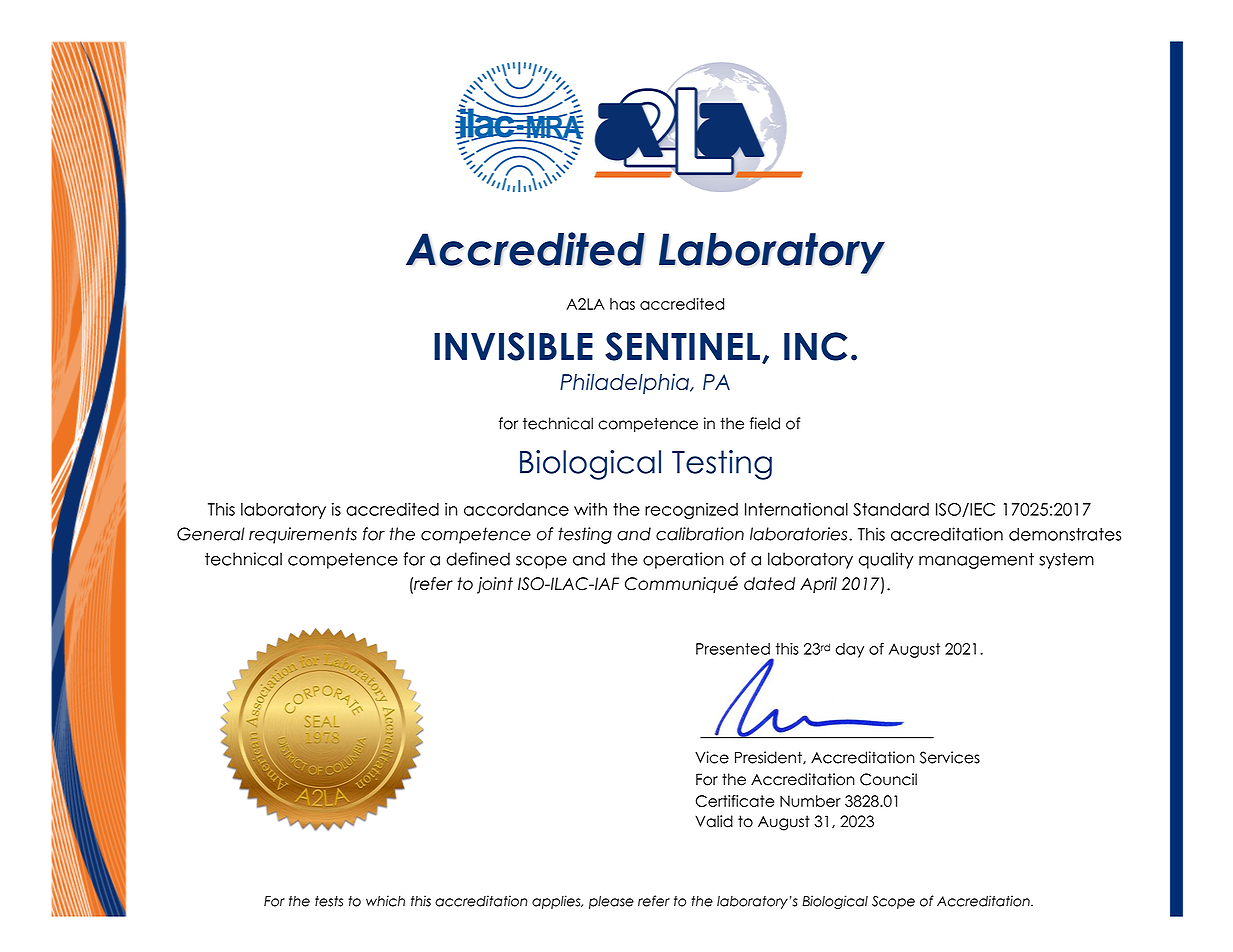 Image resolution: width=1233 pixels, height=952 pixels. What do you see at coordinates (513, 346) in the page?
I see `INVISIBLE` at bounding box center [513, 346].
